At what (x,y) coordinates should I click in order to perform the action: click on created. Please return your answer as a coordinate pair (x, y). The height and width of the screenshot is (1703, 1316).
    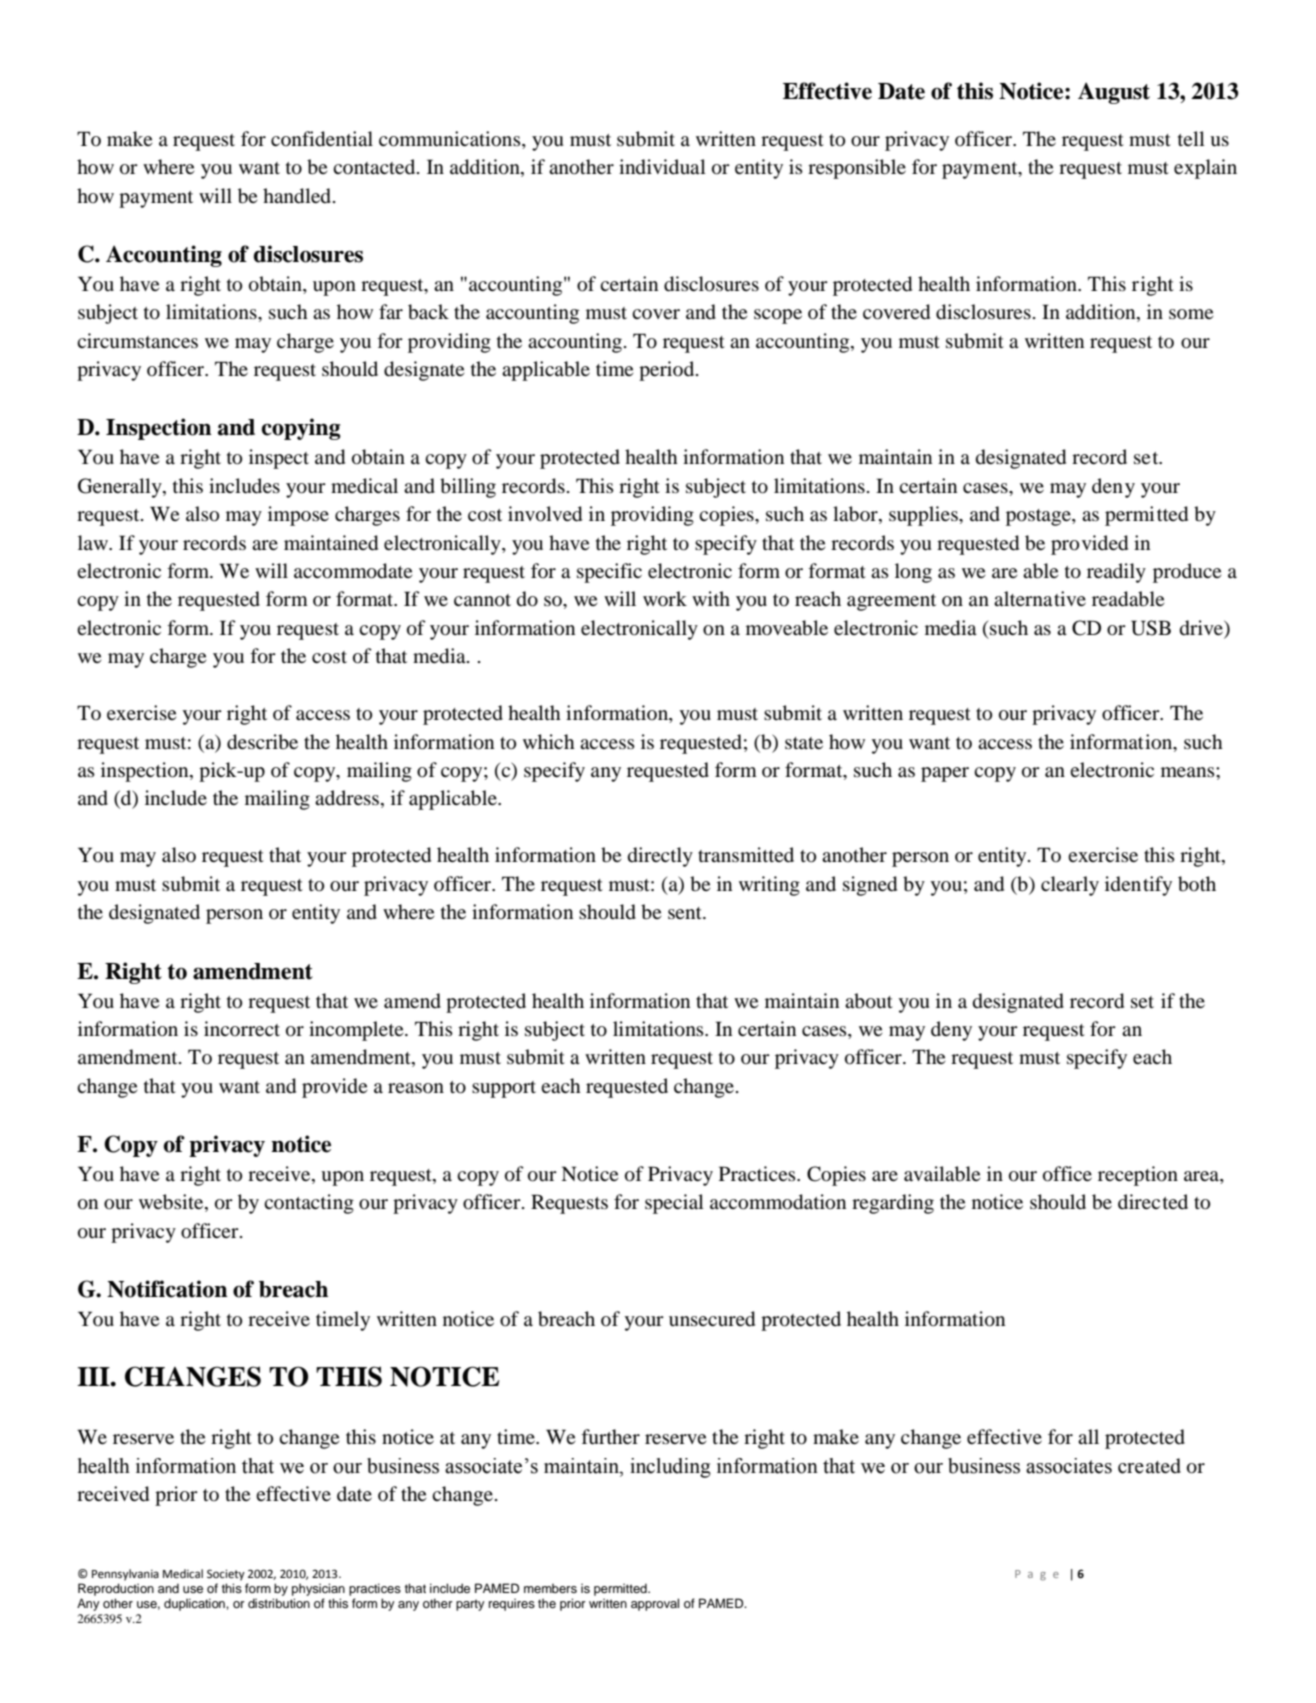
    Looking at the image, I should click on (1149, 1466).
